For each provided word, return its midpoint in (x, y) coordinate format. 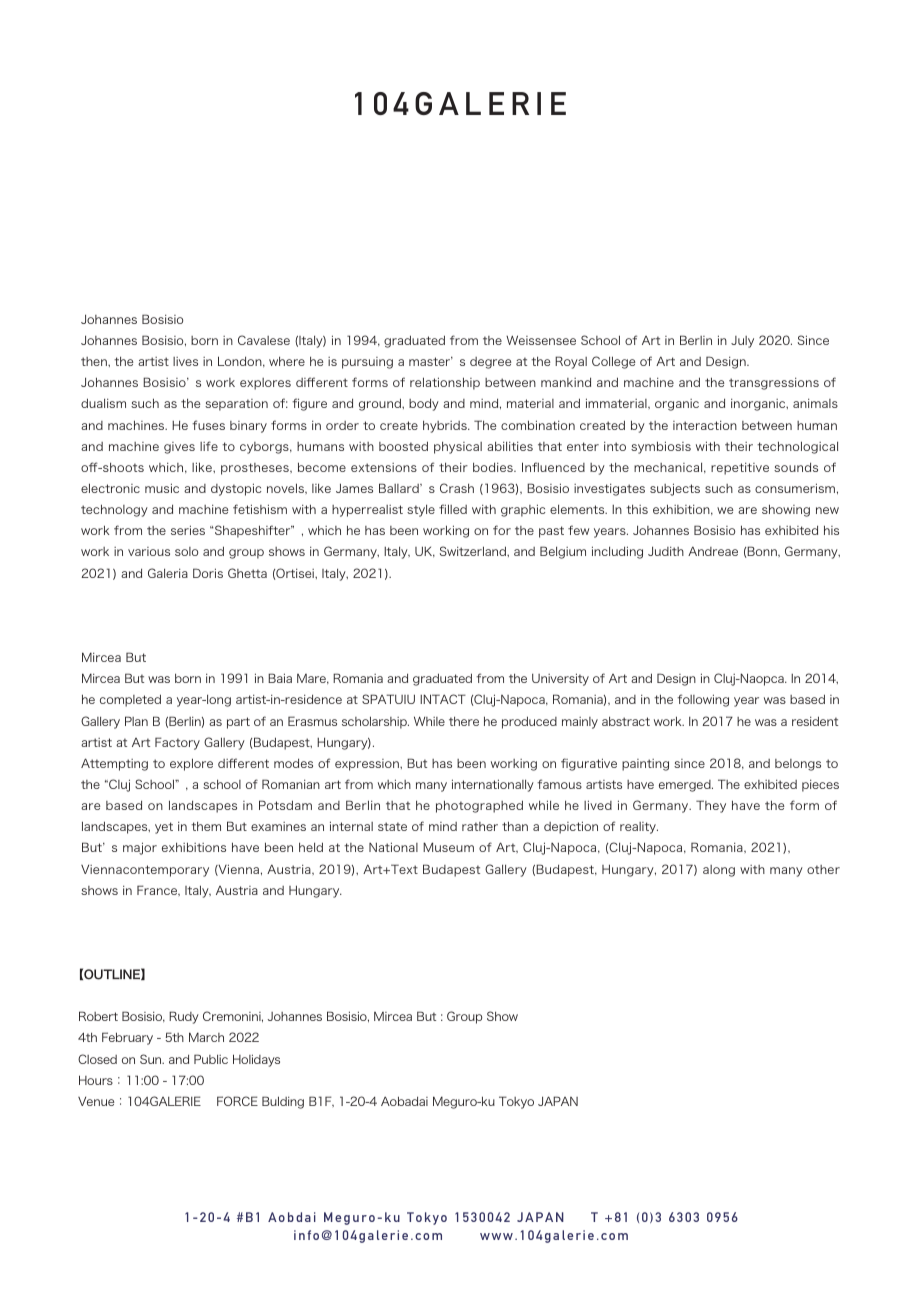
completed (130, 700)
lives (185, 361)
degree (490, 363)
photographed (479, 806)
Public (211, 1059)
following (703, 700)
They (711, 806)
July (742, 342)
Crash (457, 488)
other (823, 869)
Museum (448, 847)
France (158, 890)
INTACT (443, 699)
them (206, 826)
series (188, 530)
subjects (675, 489)
